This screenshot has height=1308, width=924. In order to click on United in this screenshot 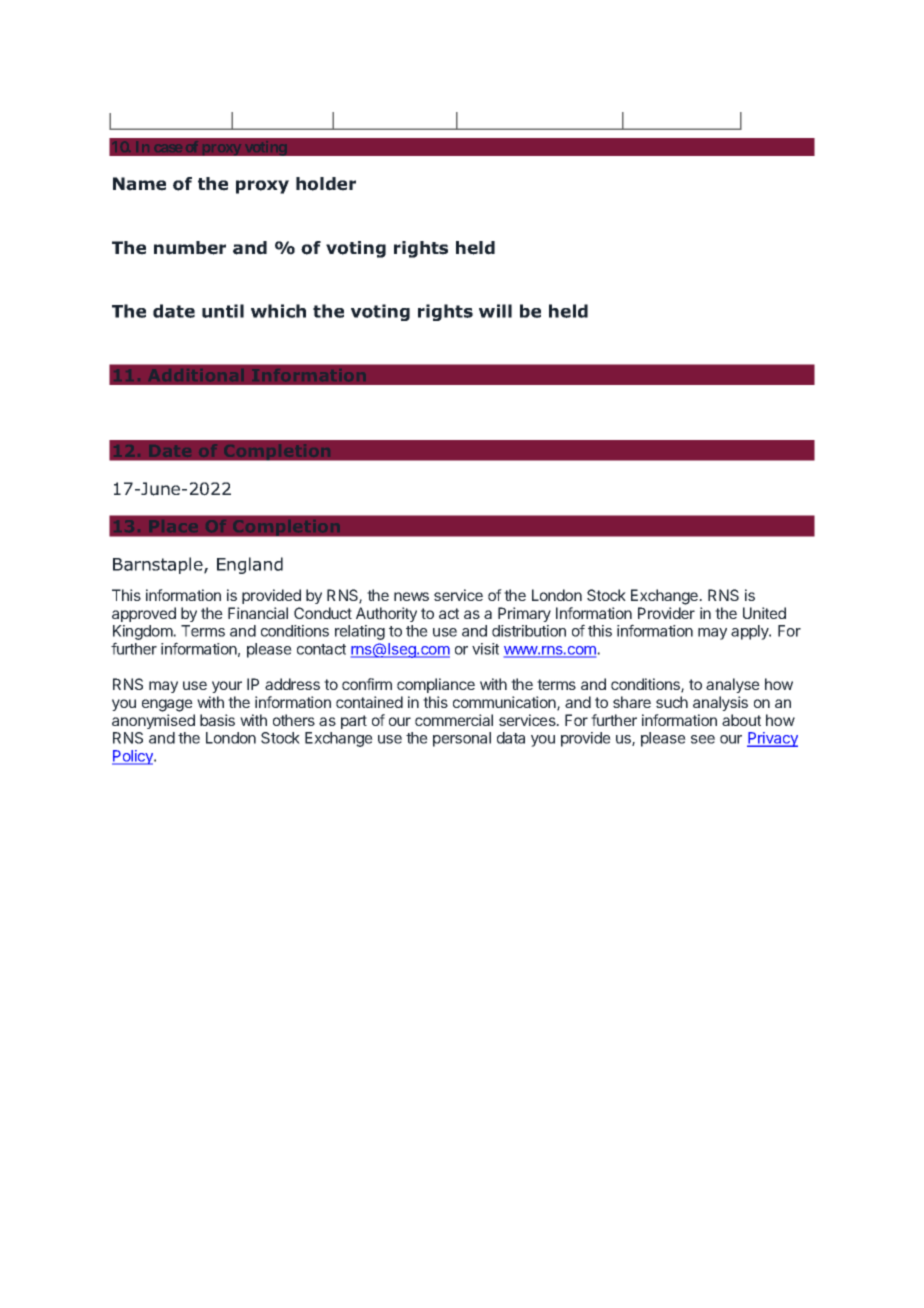, I will do `click(764, 613)`.
